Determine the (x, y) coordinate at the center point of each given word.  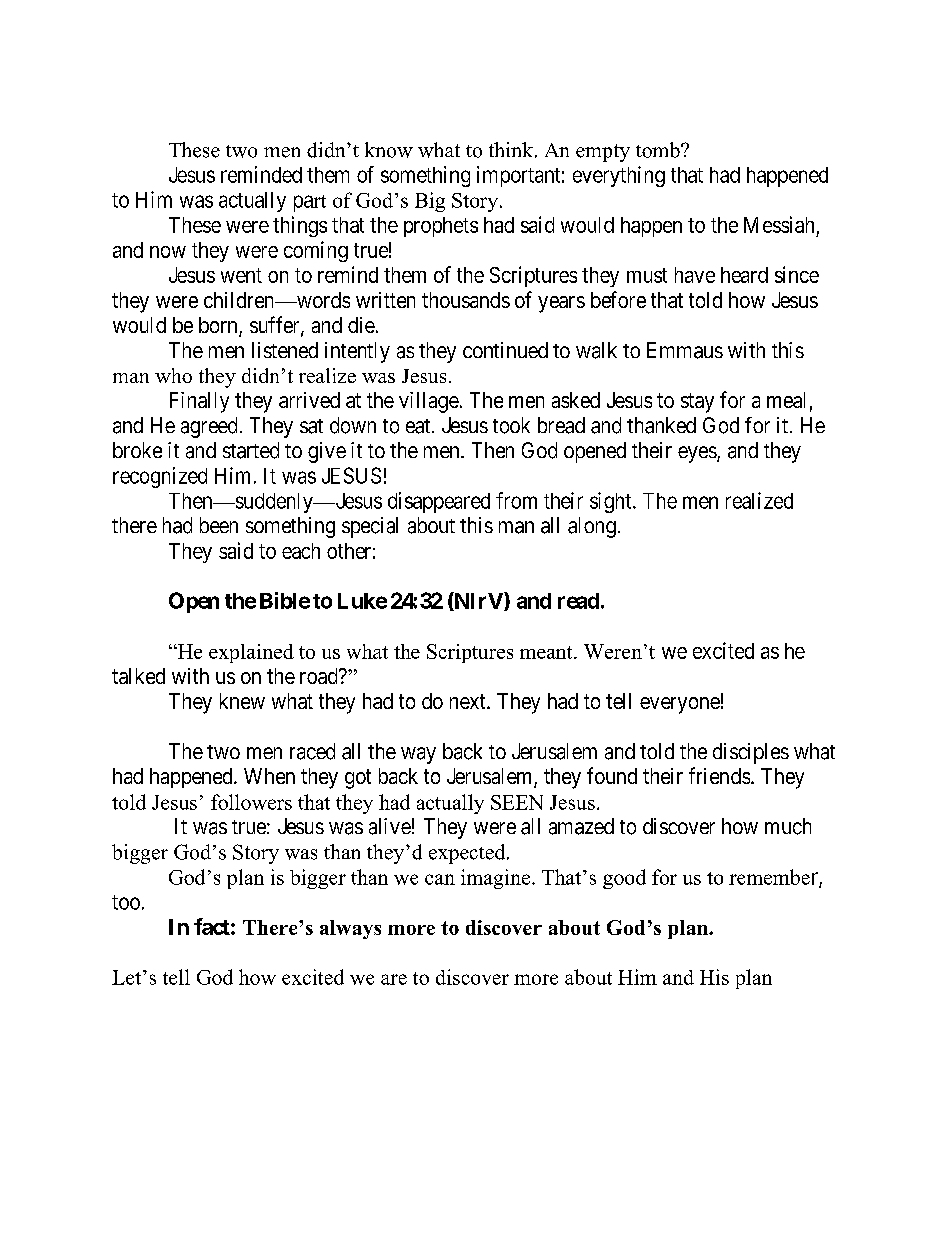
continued (505, 350)
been (219, 525)
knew (242, 701)
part (310, 203)
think (512, 150)
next (469, 701)
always (350, 929)
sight (612, 502)
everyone (680, 705)
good (624, 879)
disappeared (439, 502)
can (440, 879)
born (219, 326)
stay (697, 403)
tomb (659, 150)
